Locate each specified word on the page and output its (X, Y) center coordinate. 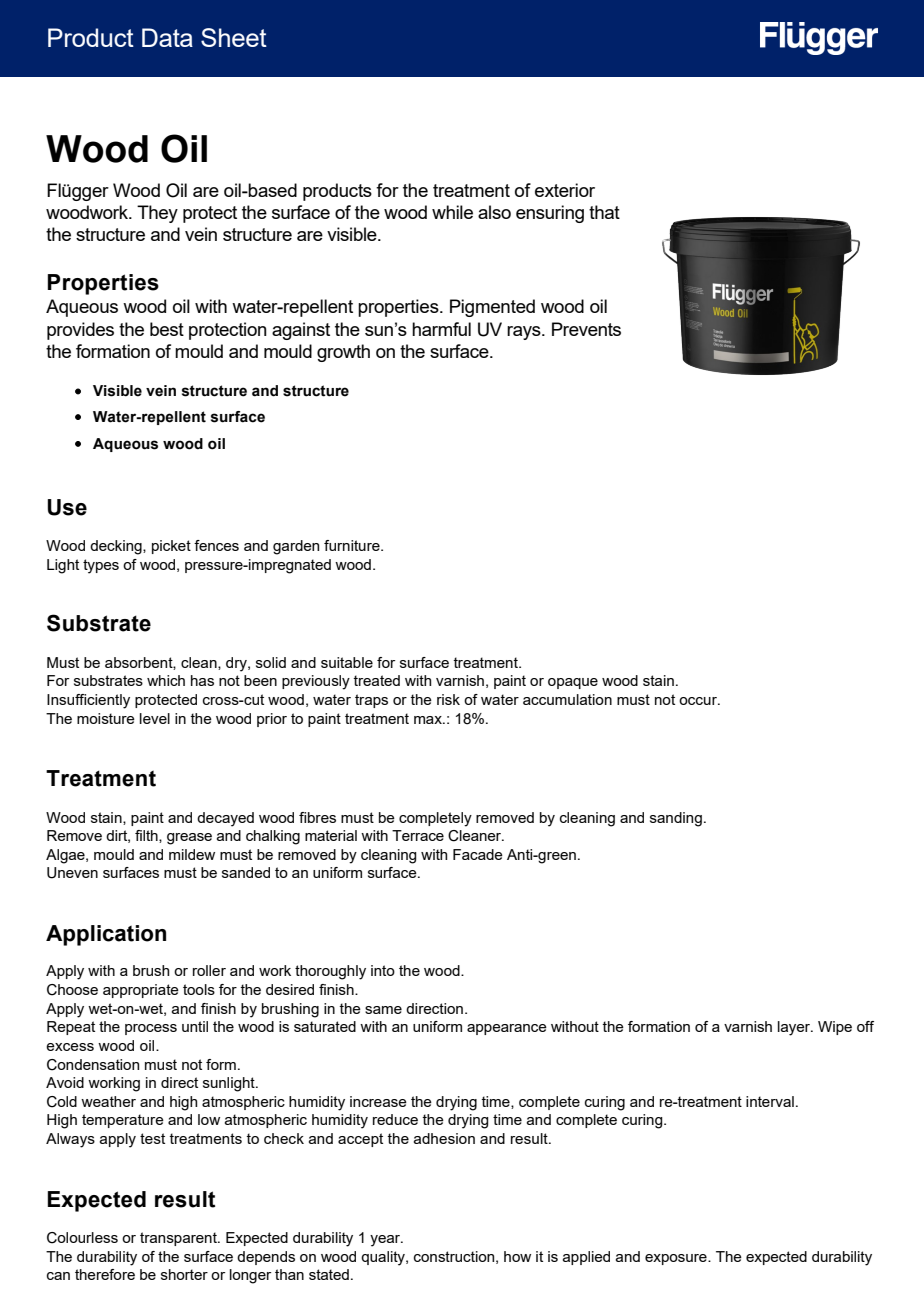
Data (167, 37)
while (452, 212)
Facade (478, 854)
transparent (179, 1239)
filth (147, 836)
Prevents (586, 329)
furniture (353, 545)
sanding (676, 819)
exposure (677, 1259)
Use (67, 507)
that (604, 212)
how (517, 1256)
